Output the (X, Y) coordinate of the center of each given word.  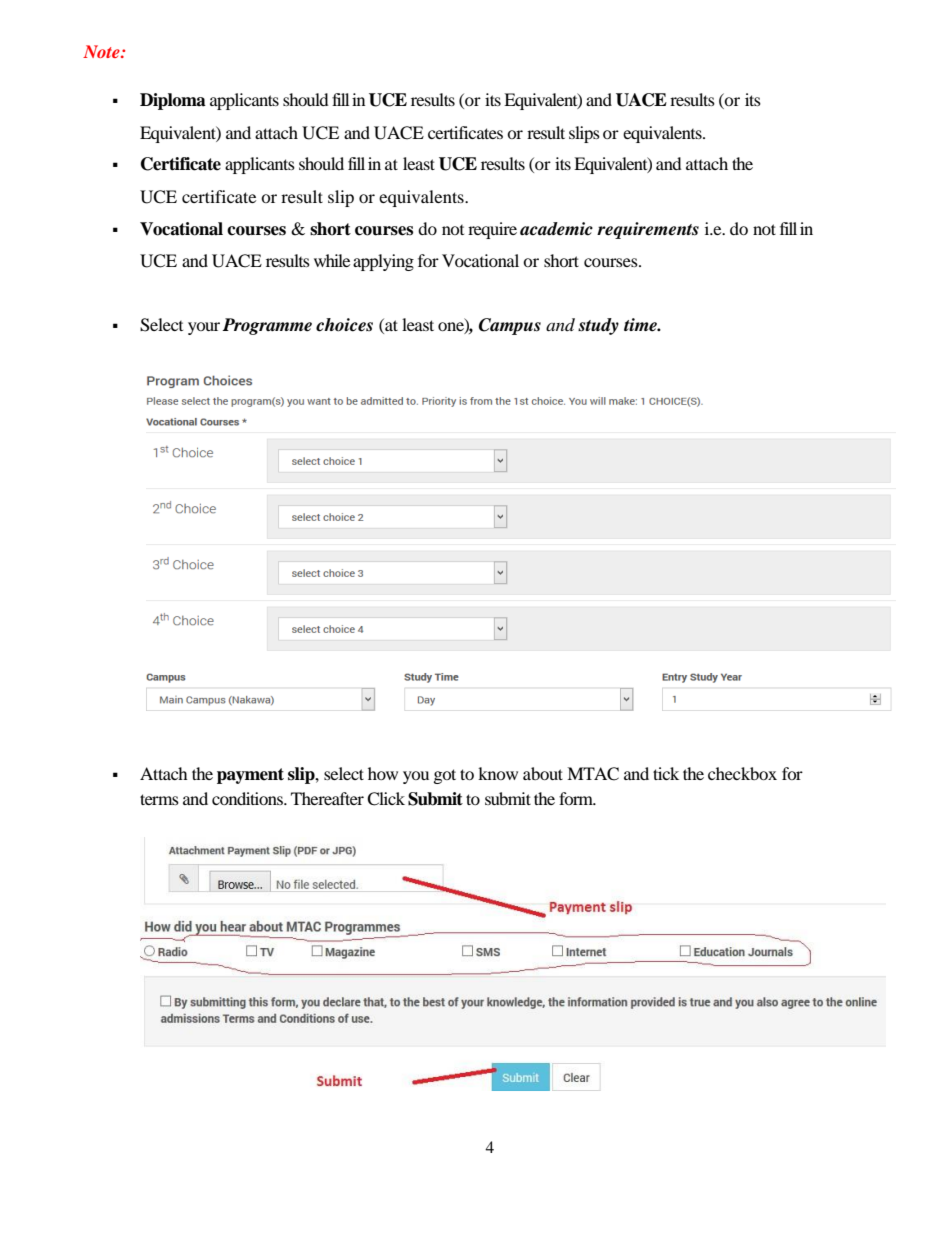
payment (250, 776)
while (332, 260)
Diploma (173, 101)
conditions (248, 798)
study (598, 326)
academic (556, 229)
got (445, 776)
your (204, 328)
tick (666, 773)
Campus (510, 326)
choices (344, 325)
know (498, 773)
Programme (267, 326)
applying (383, 262)
